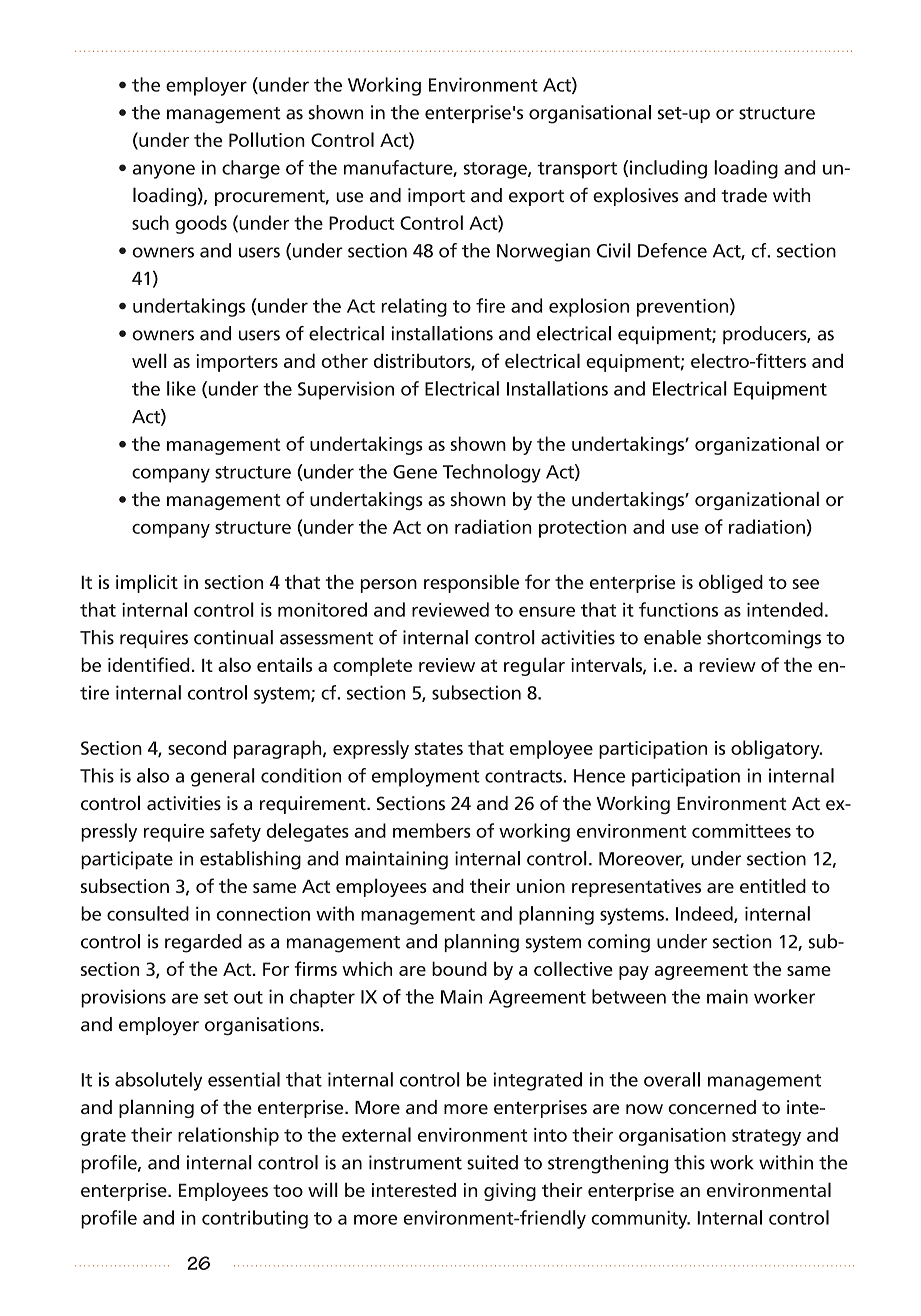 The image size is (921, 1316). What do you see at coordinates (163, 171) in the screenshot?
I see `anyone` at bounding box center [163, 171].
